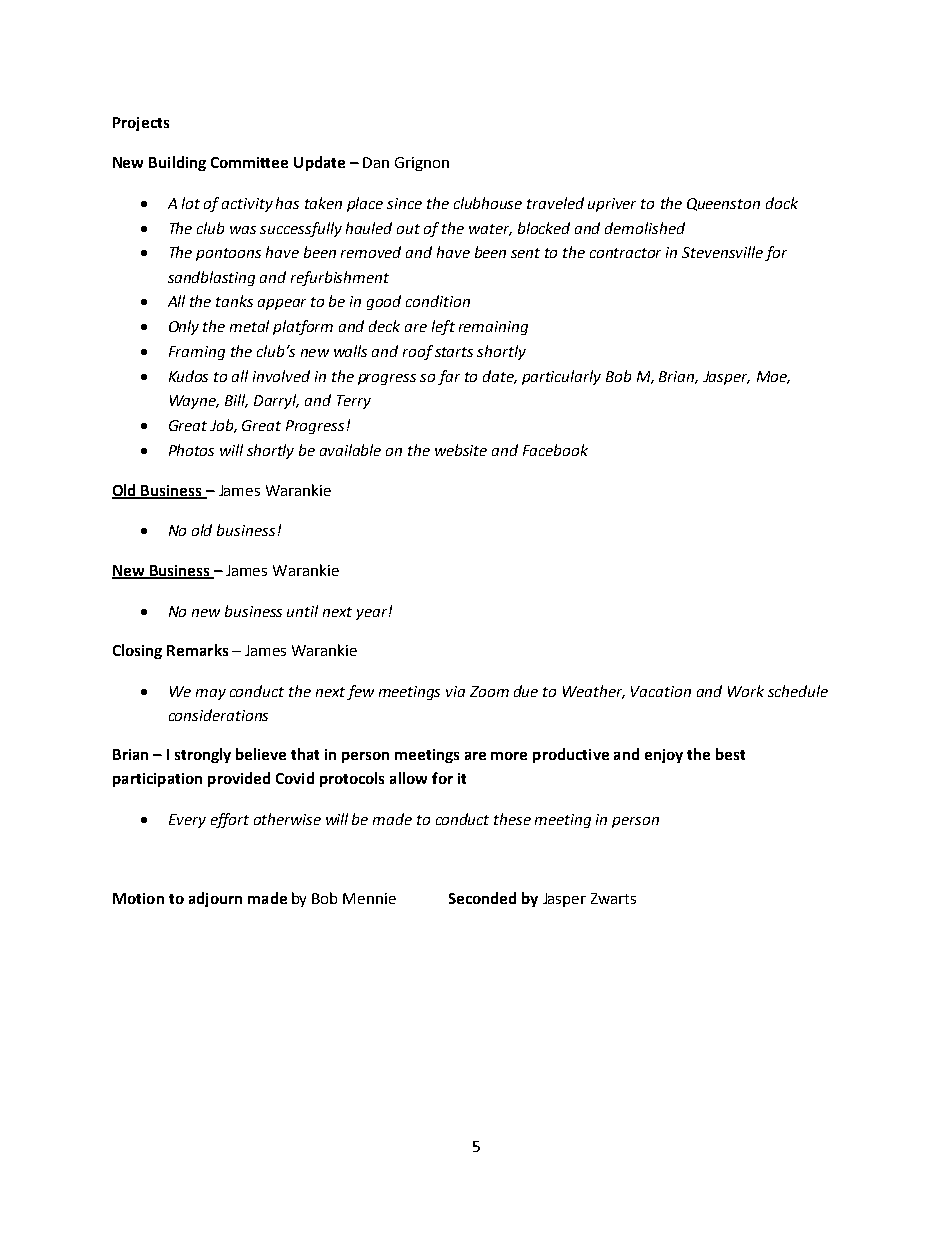  What do you see at coordinates (191, 450) in the screenshot?
I see `Photos` at bounding box center [191, 450].
